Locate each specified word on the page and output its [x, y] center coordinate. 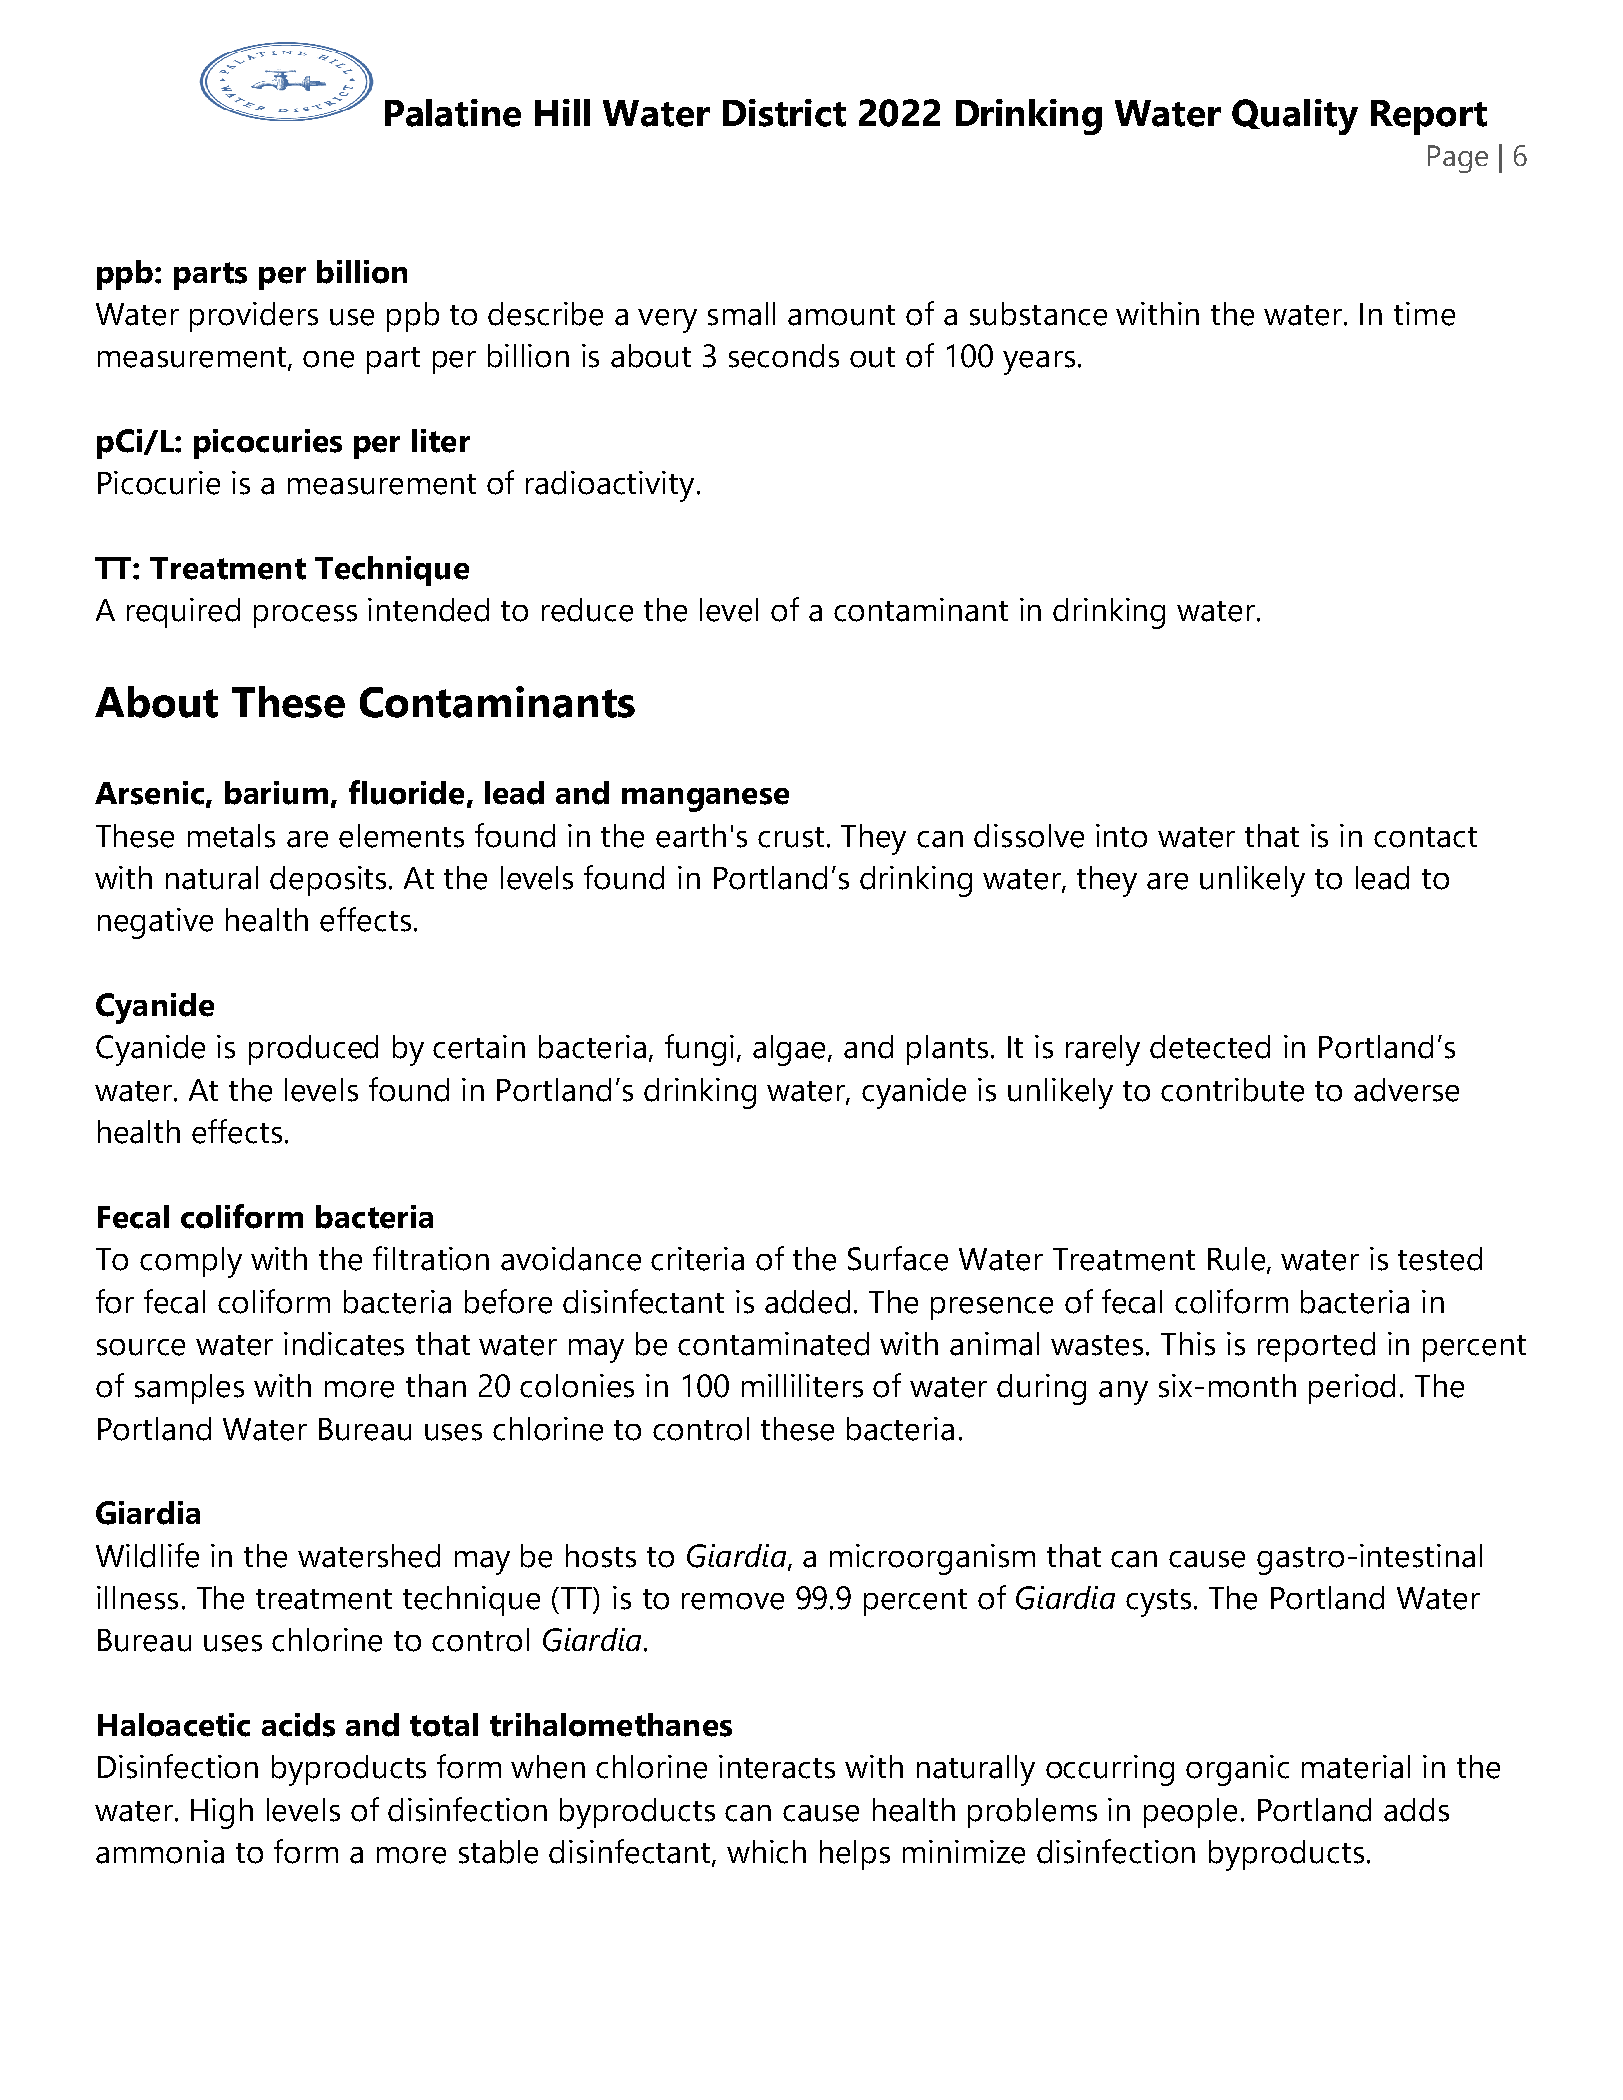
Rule [1238, 1260]
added [807, 1302]
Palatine [453, 113]
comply [191, 1262]
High [222, 1813]
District [784, 113]
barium [276, 793]
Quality [1295, 117]
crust [791, 837]
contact [1425, 837]
